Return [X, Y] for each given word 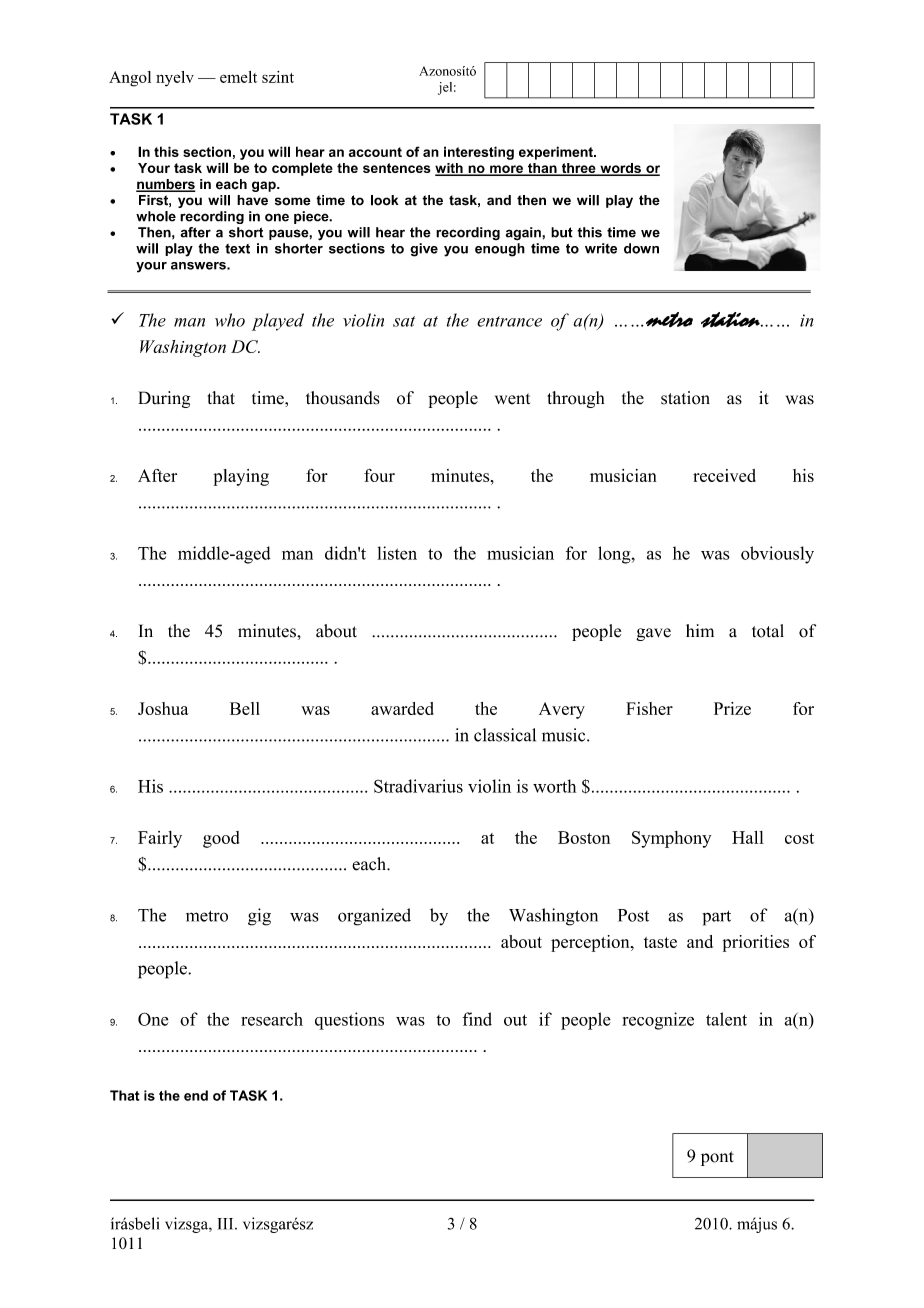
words [620, 169]
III [227, 1224]
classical [505, 735]
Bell [245, 708]
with [450, 169]
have [252, 200]
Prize [732, 708]
